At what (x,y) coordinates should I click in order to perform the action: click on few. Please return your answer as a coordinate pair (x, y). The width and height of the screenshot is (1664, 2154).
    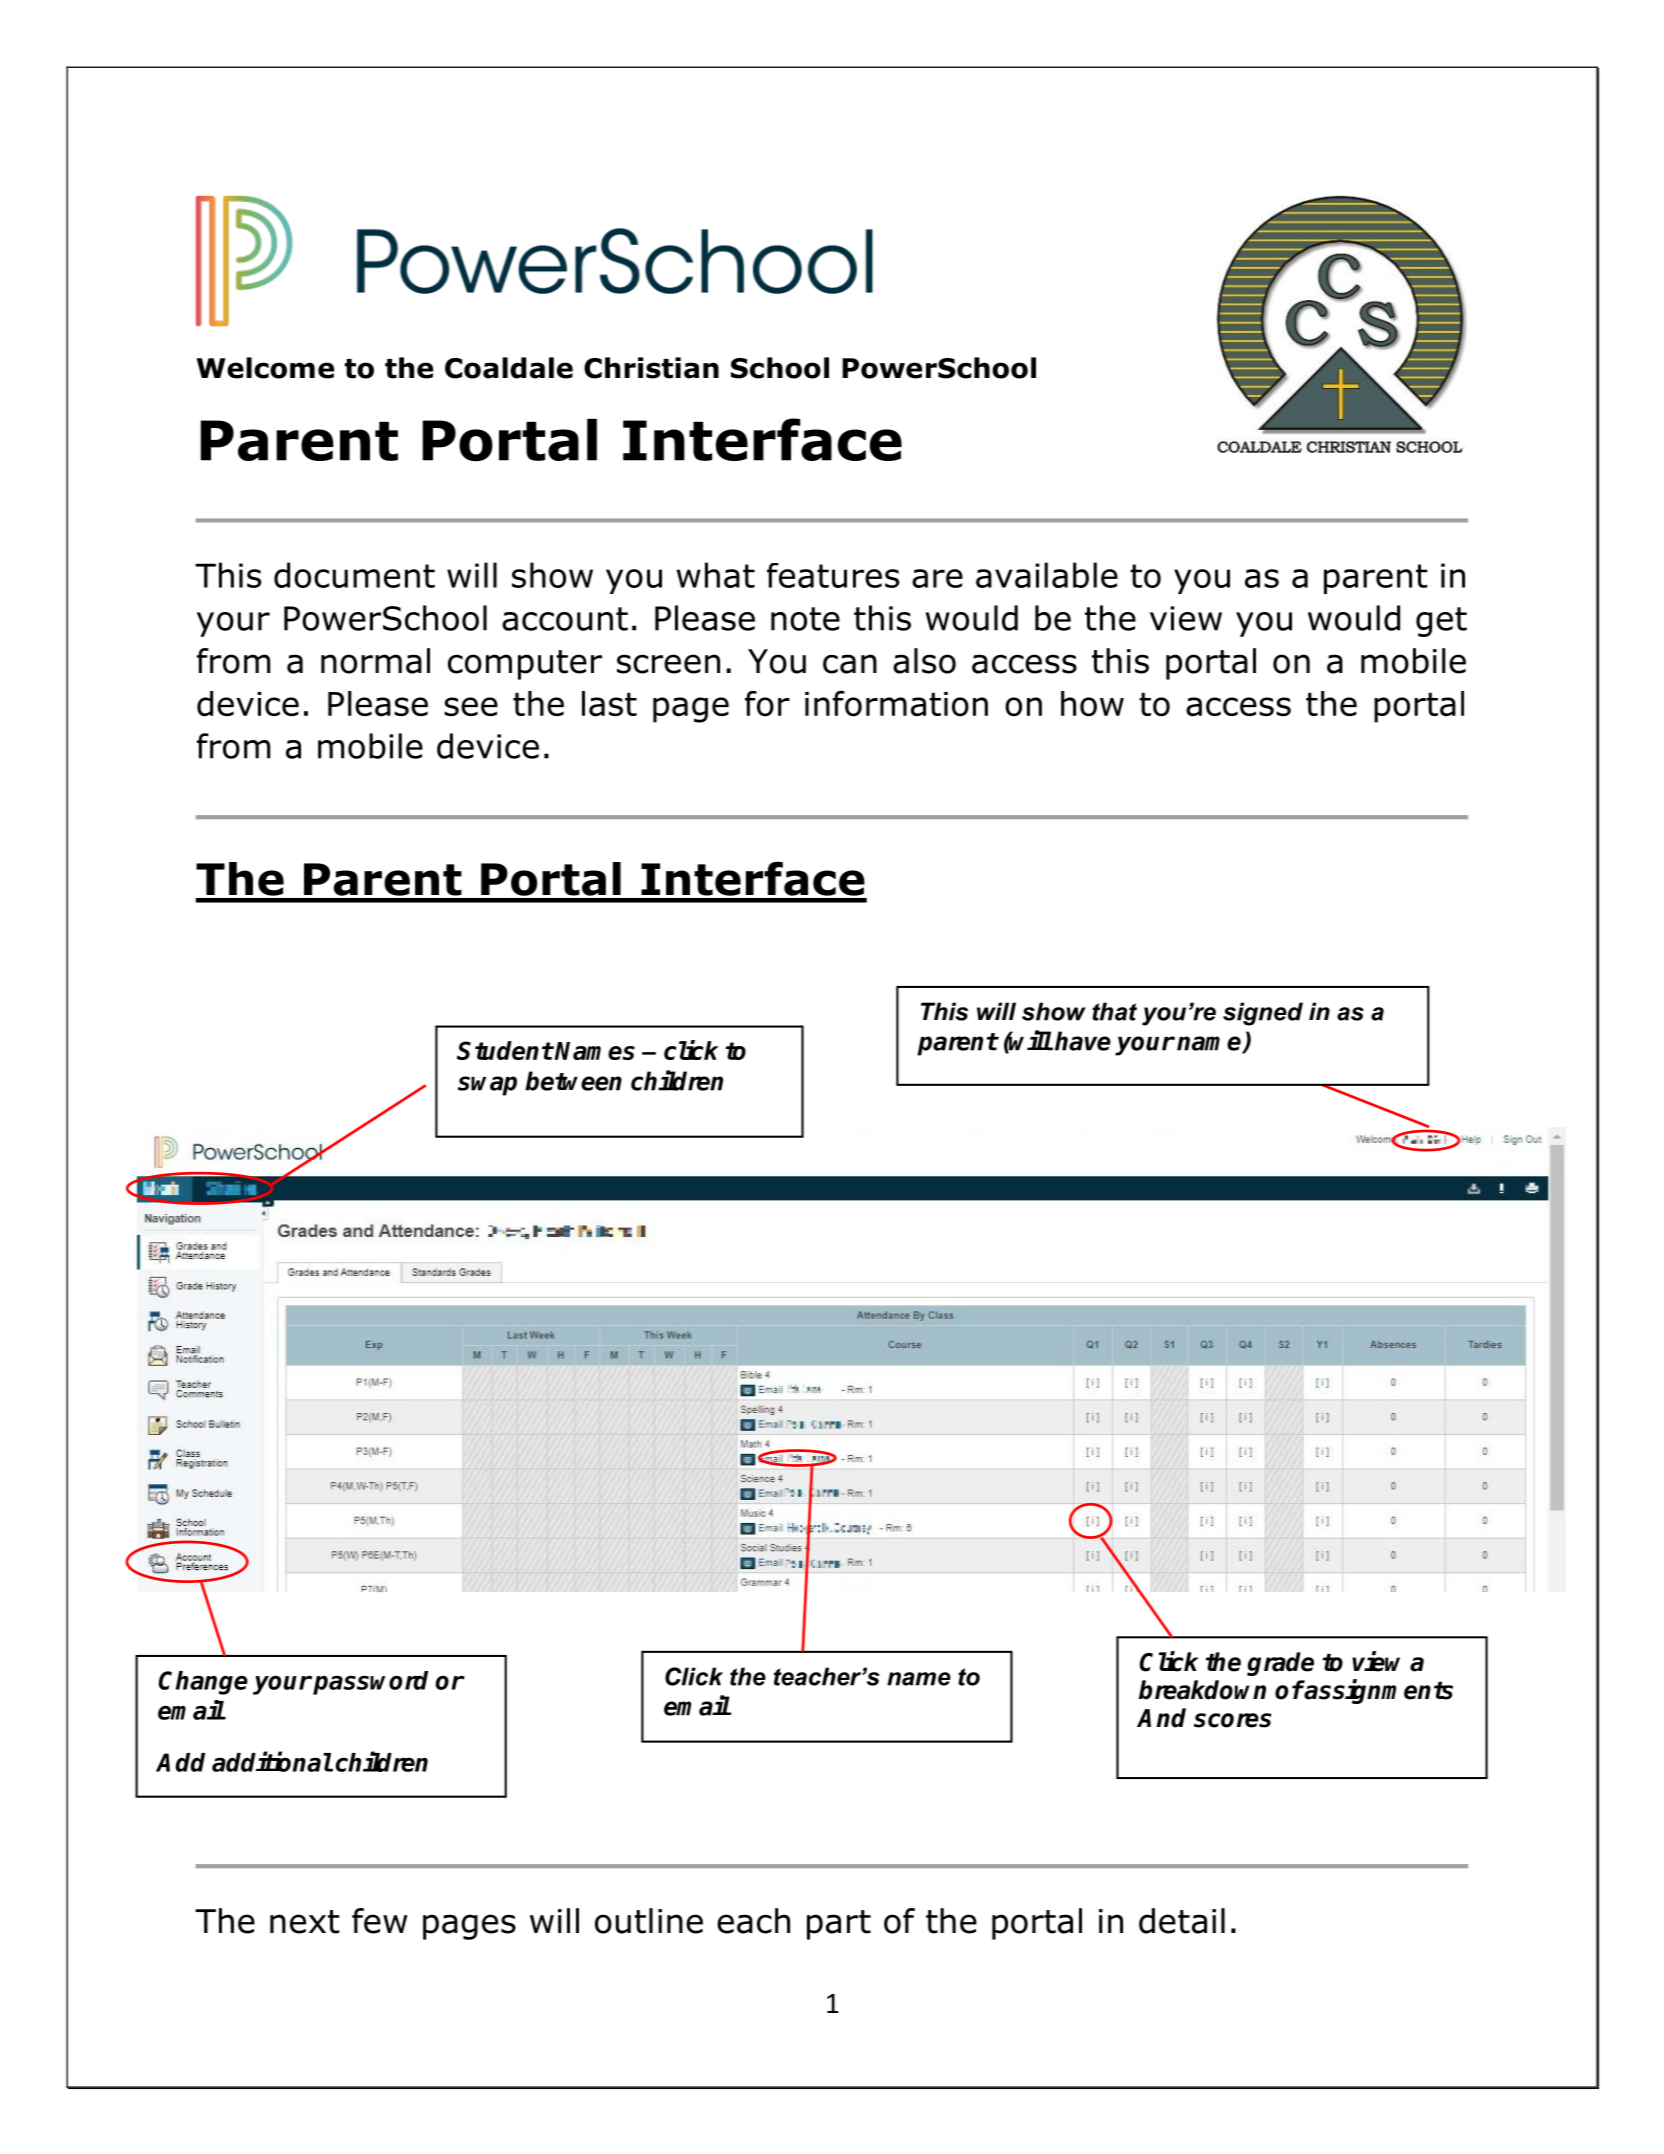
    Looking at the image, I should click on (379, 1921).
